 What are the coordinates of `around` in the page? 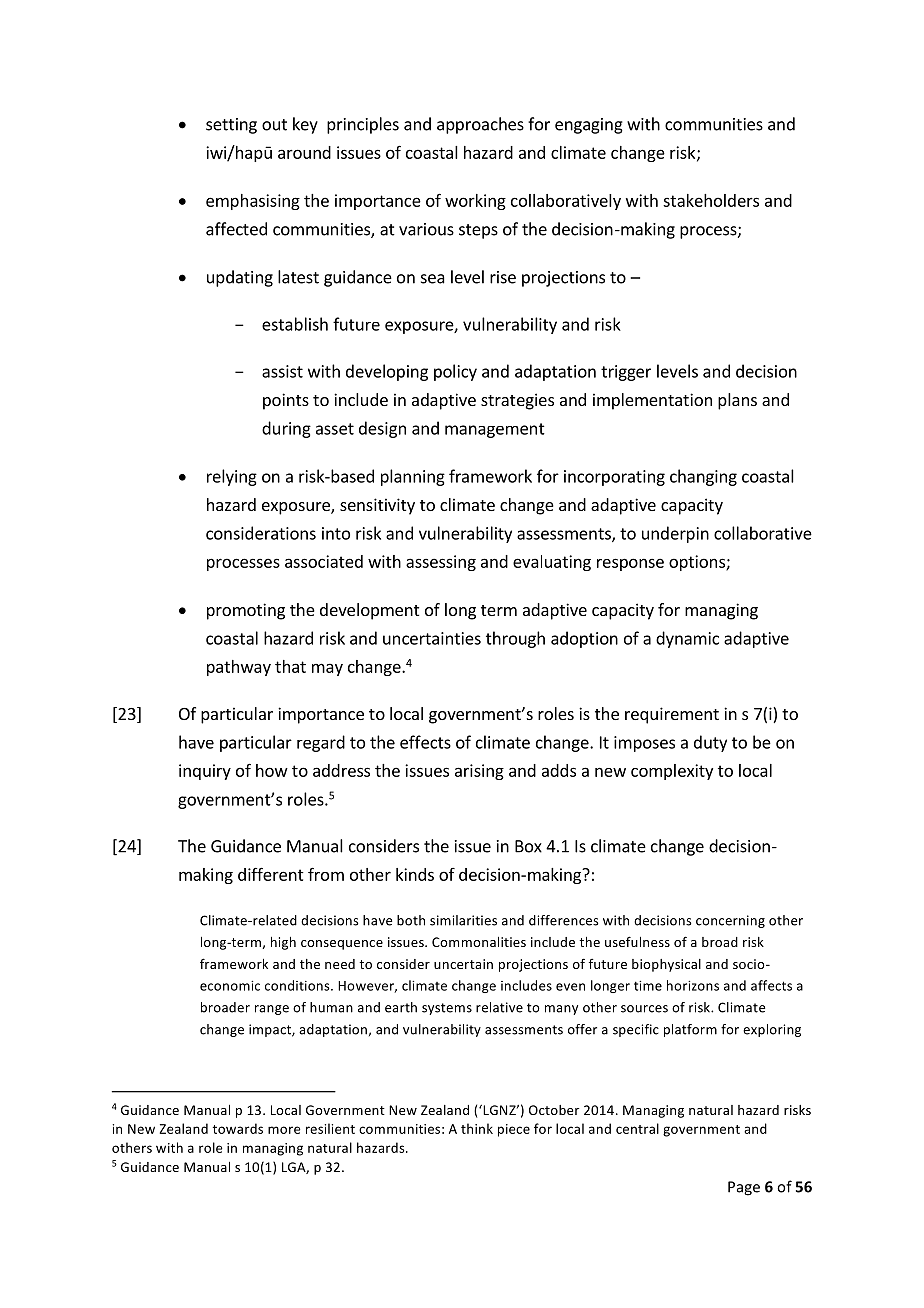 It's located at (304, 152).
